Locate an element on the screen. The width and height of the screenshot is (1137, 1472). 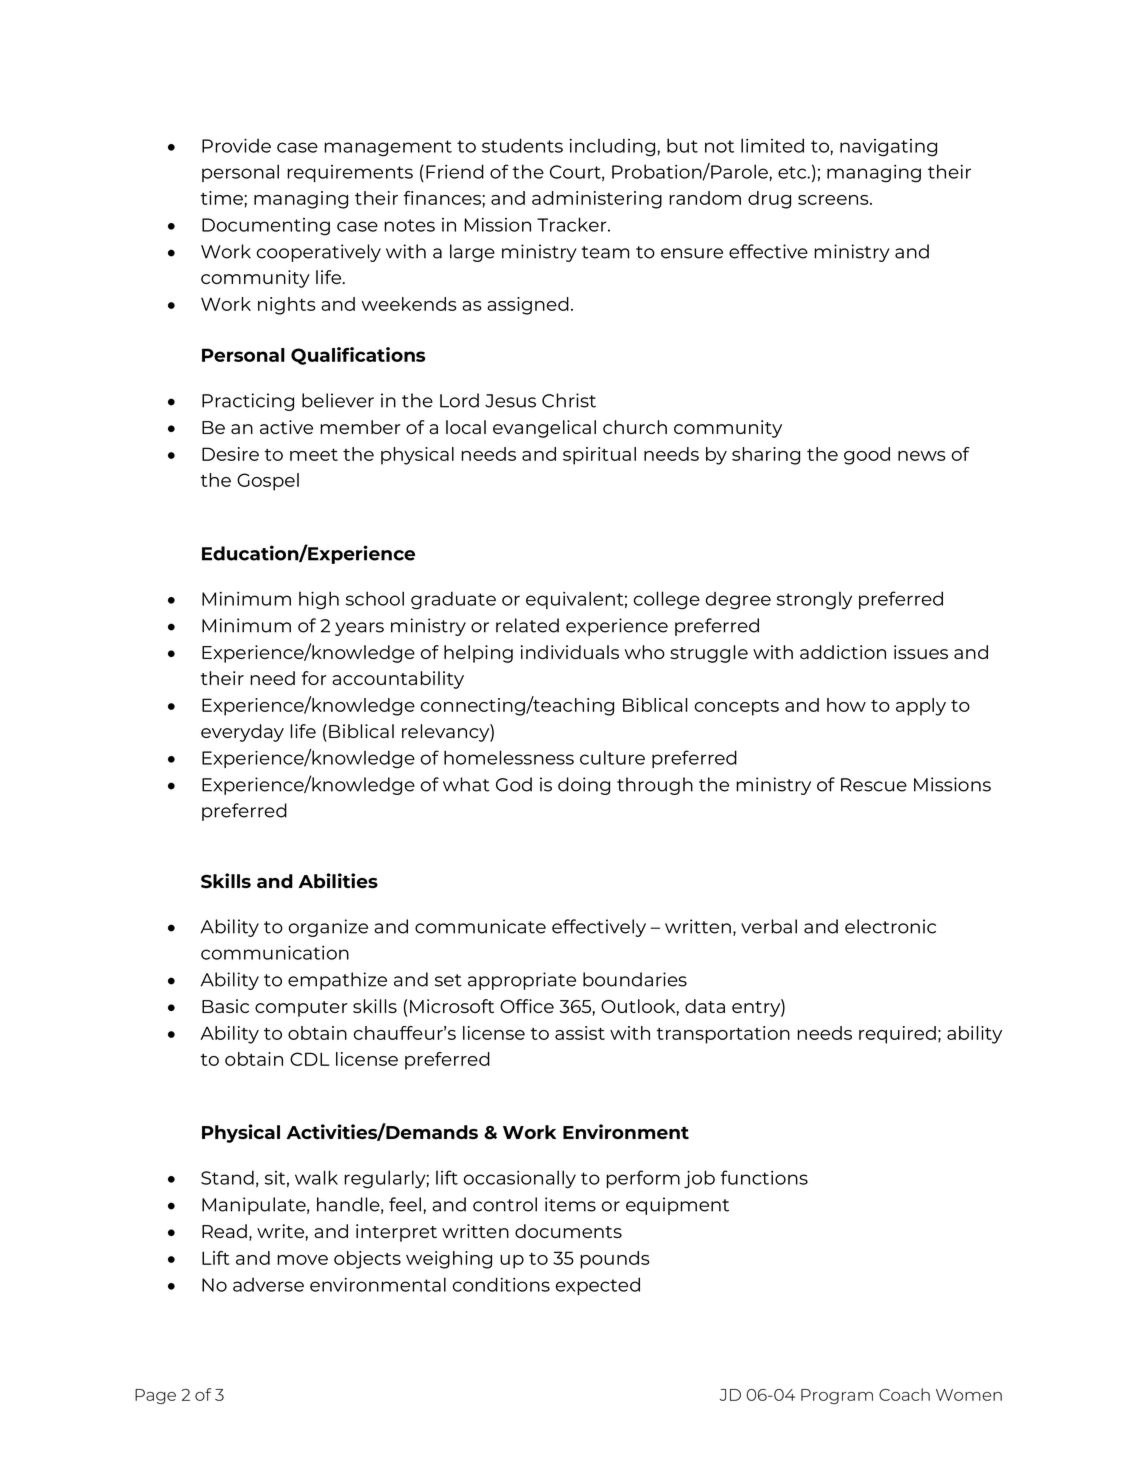
screens is located at coordinates (834, 200).
